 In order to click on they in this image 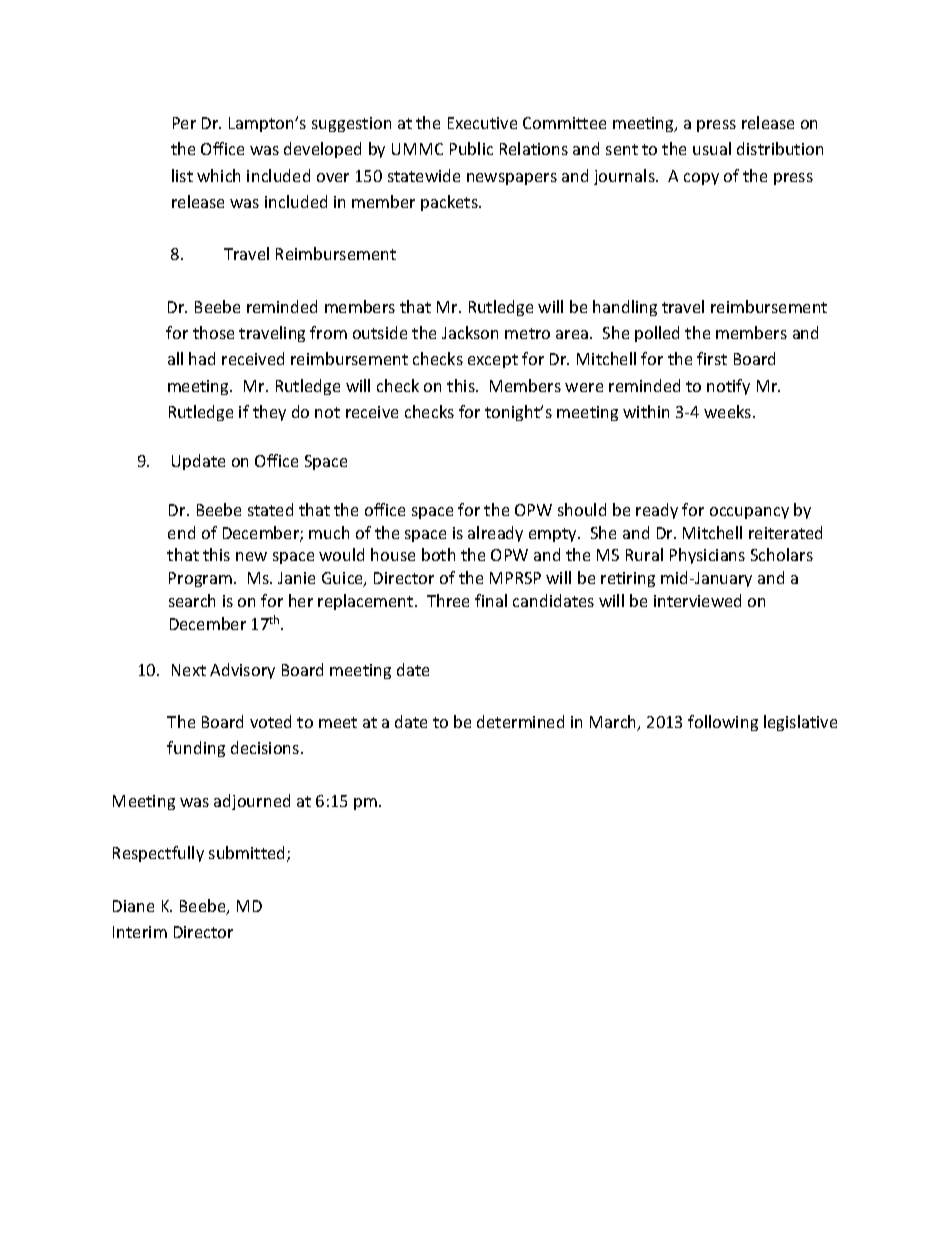, I will do `click(269, 413)`.
